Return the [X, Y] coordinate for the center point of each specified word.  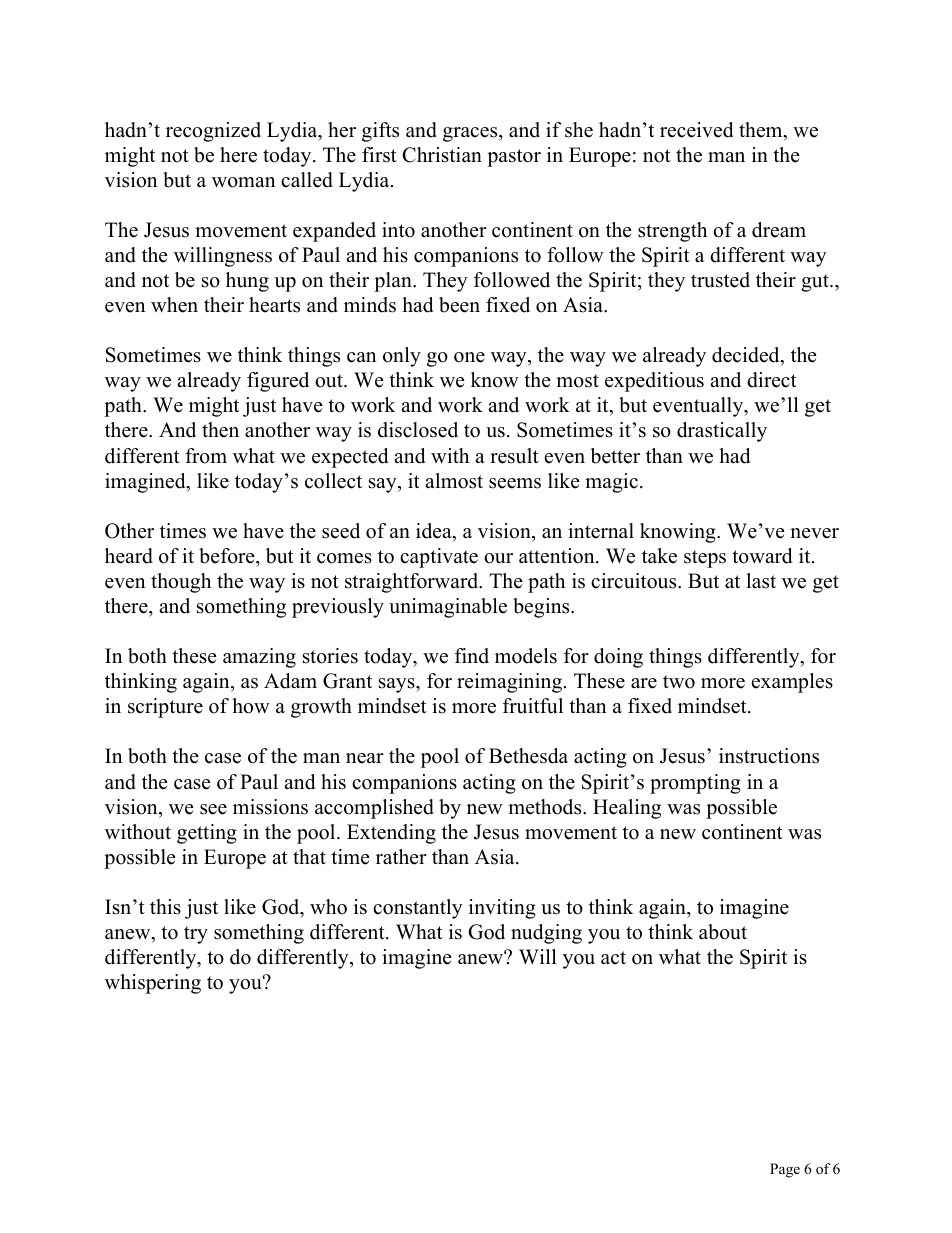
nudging [546, 934]
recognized [213, 132]
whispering [153, 984]
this [165, 907]
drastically [722, 432]
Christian [442, 155]
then [220, 430]
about [723, 932]
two [679, 682]
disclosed [418, 430]
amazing [259, 658]
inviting [502, 909]
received [696, 130]
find [472, 656]
